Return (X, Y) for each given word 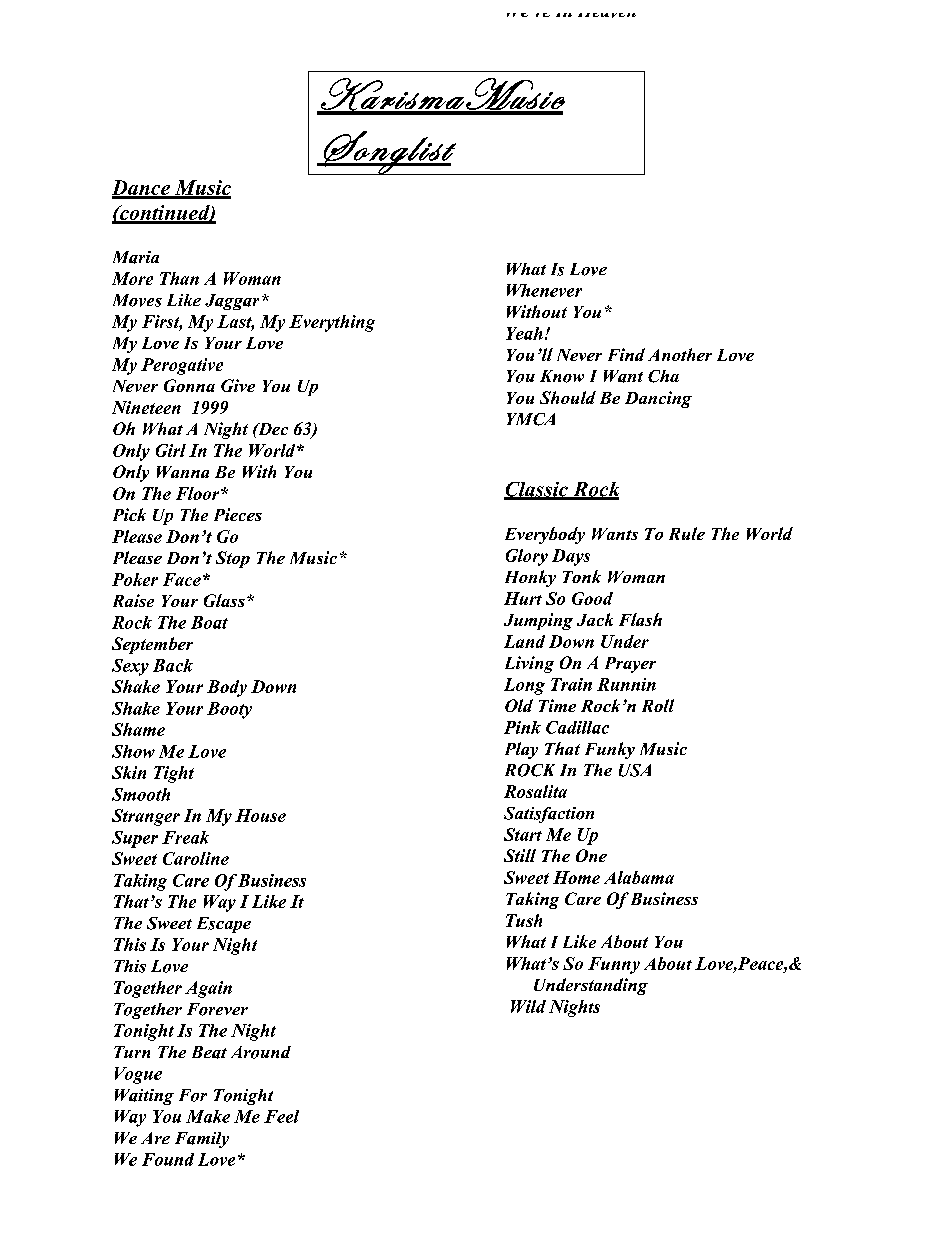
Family (202, 1140)
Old (519, 705)
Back (173, 665)
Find (626, 354)
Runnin (626, 684)
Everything (332, 323)
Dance (142, 189)
